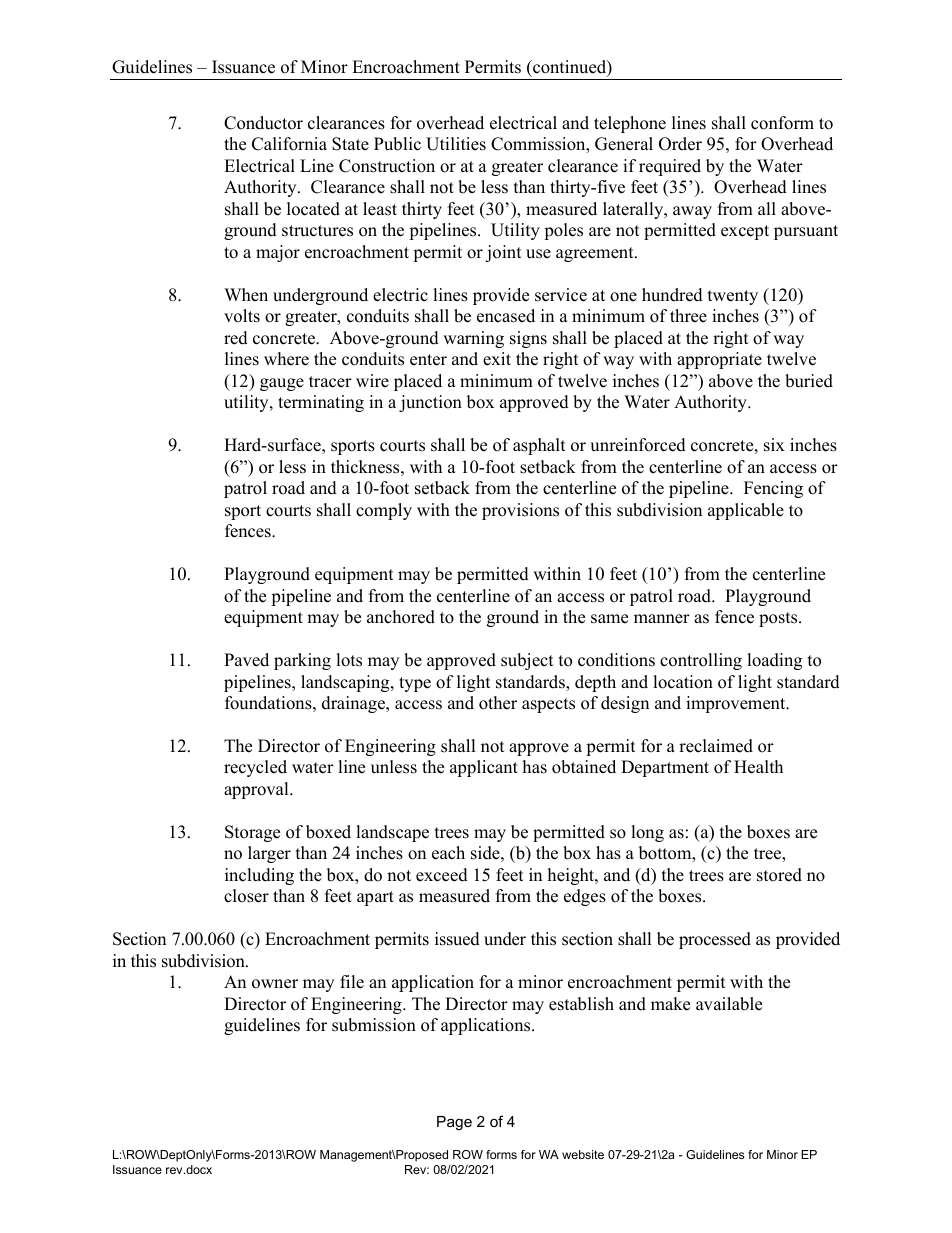  I want to click on California, so click(289, 144).
